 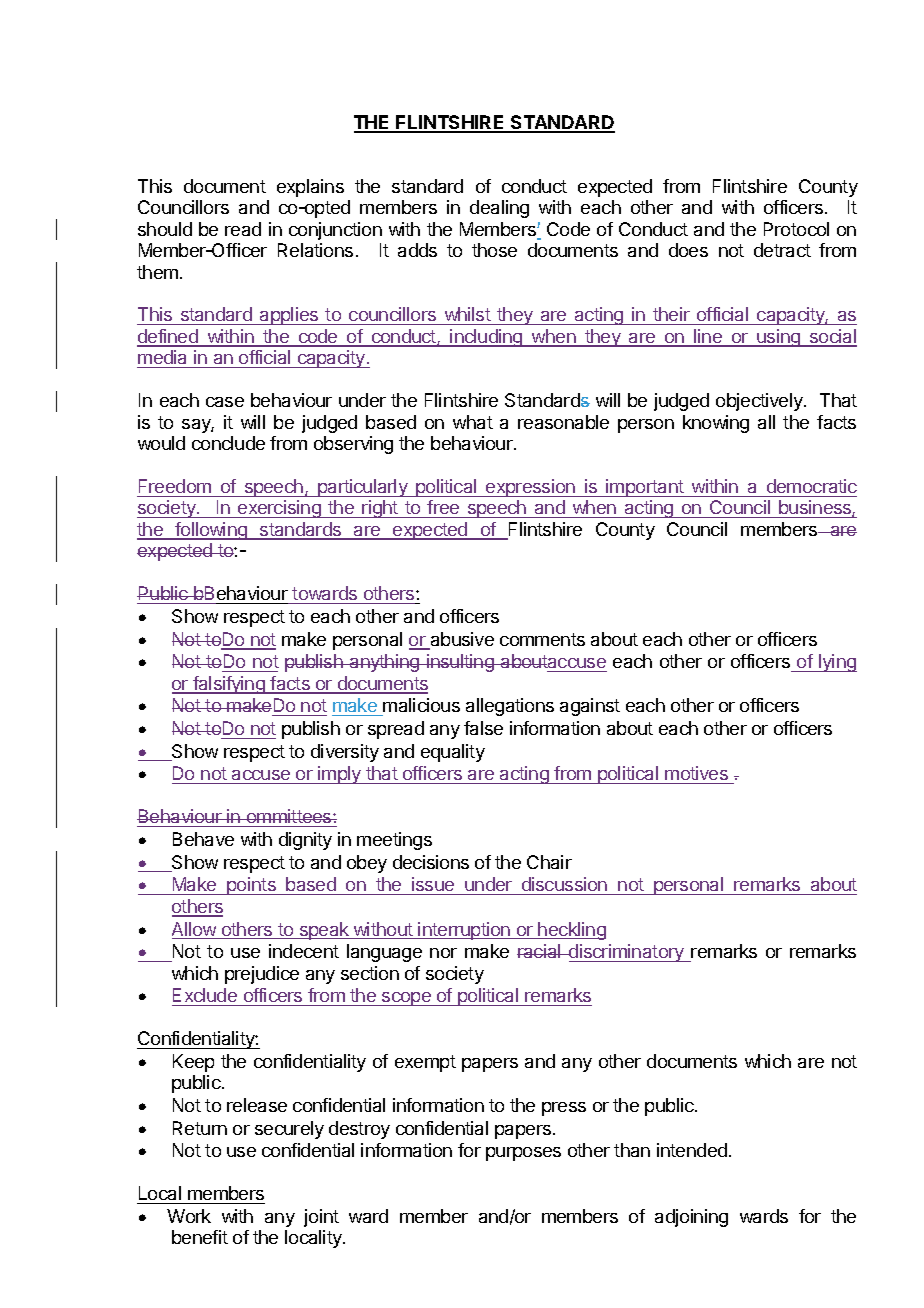 What do you see at coordinates (189, 1216) in the document?
I see `Work` at bounding box center [189, 1216].
